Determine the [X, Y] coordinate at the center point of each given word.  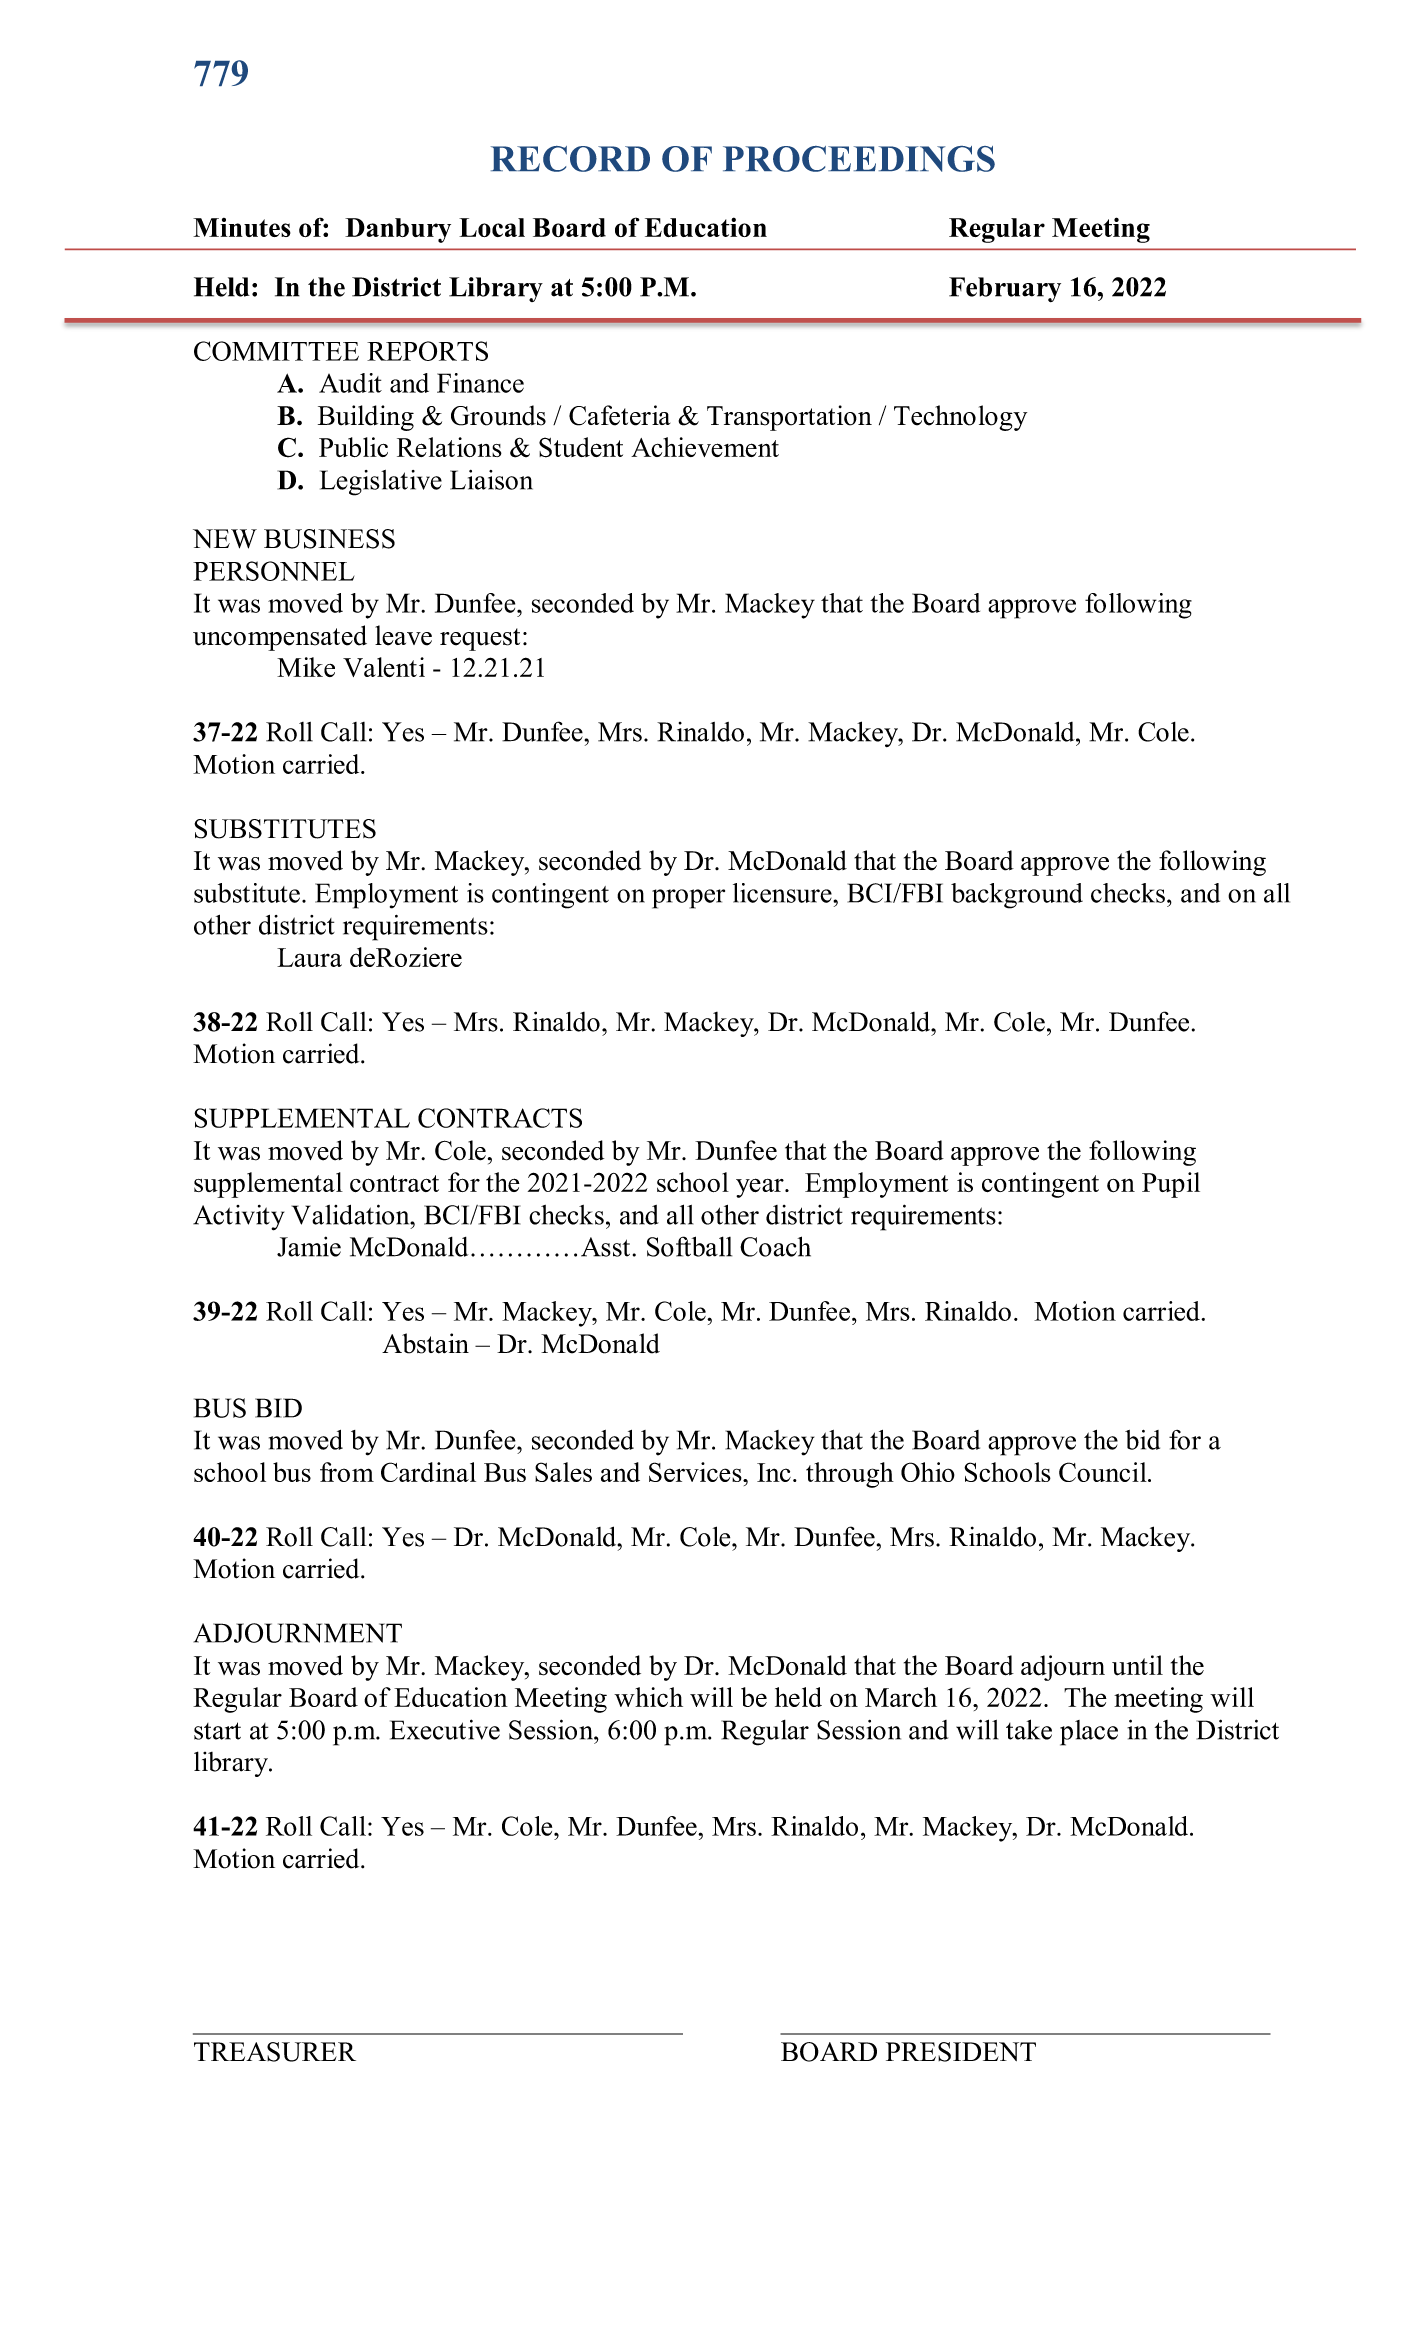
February [1005, 289]
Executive [445, 1729]
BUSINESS [329, 539]
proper [688, 899]
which [648, 1697]
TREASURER [275, 2052]
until [1137, 1665]
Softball [689, 1246]
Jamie [309, 1246]
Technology [960, 418]
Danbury [398, 230]
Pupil [1171, 1185]
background [1017, 896]
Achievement [705, 447]
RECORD [570, 159]
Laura [309, 957]
